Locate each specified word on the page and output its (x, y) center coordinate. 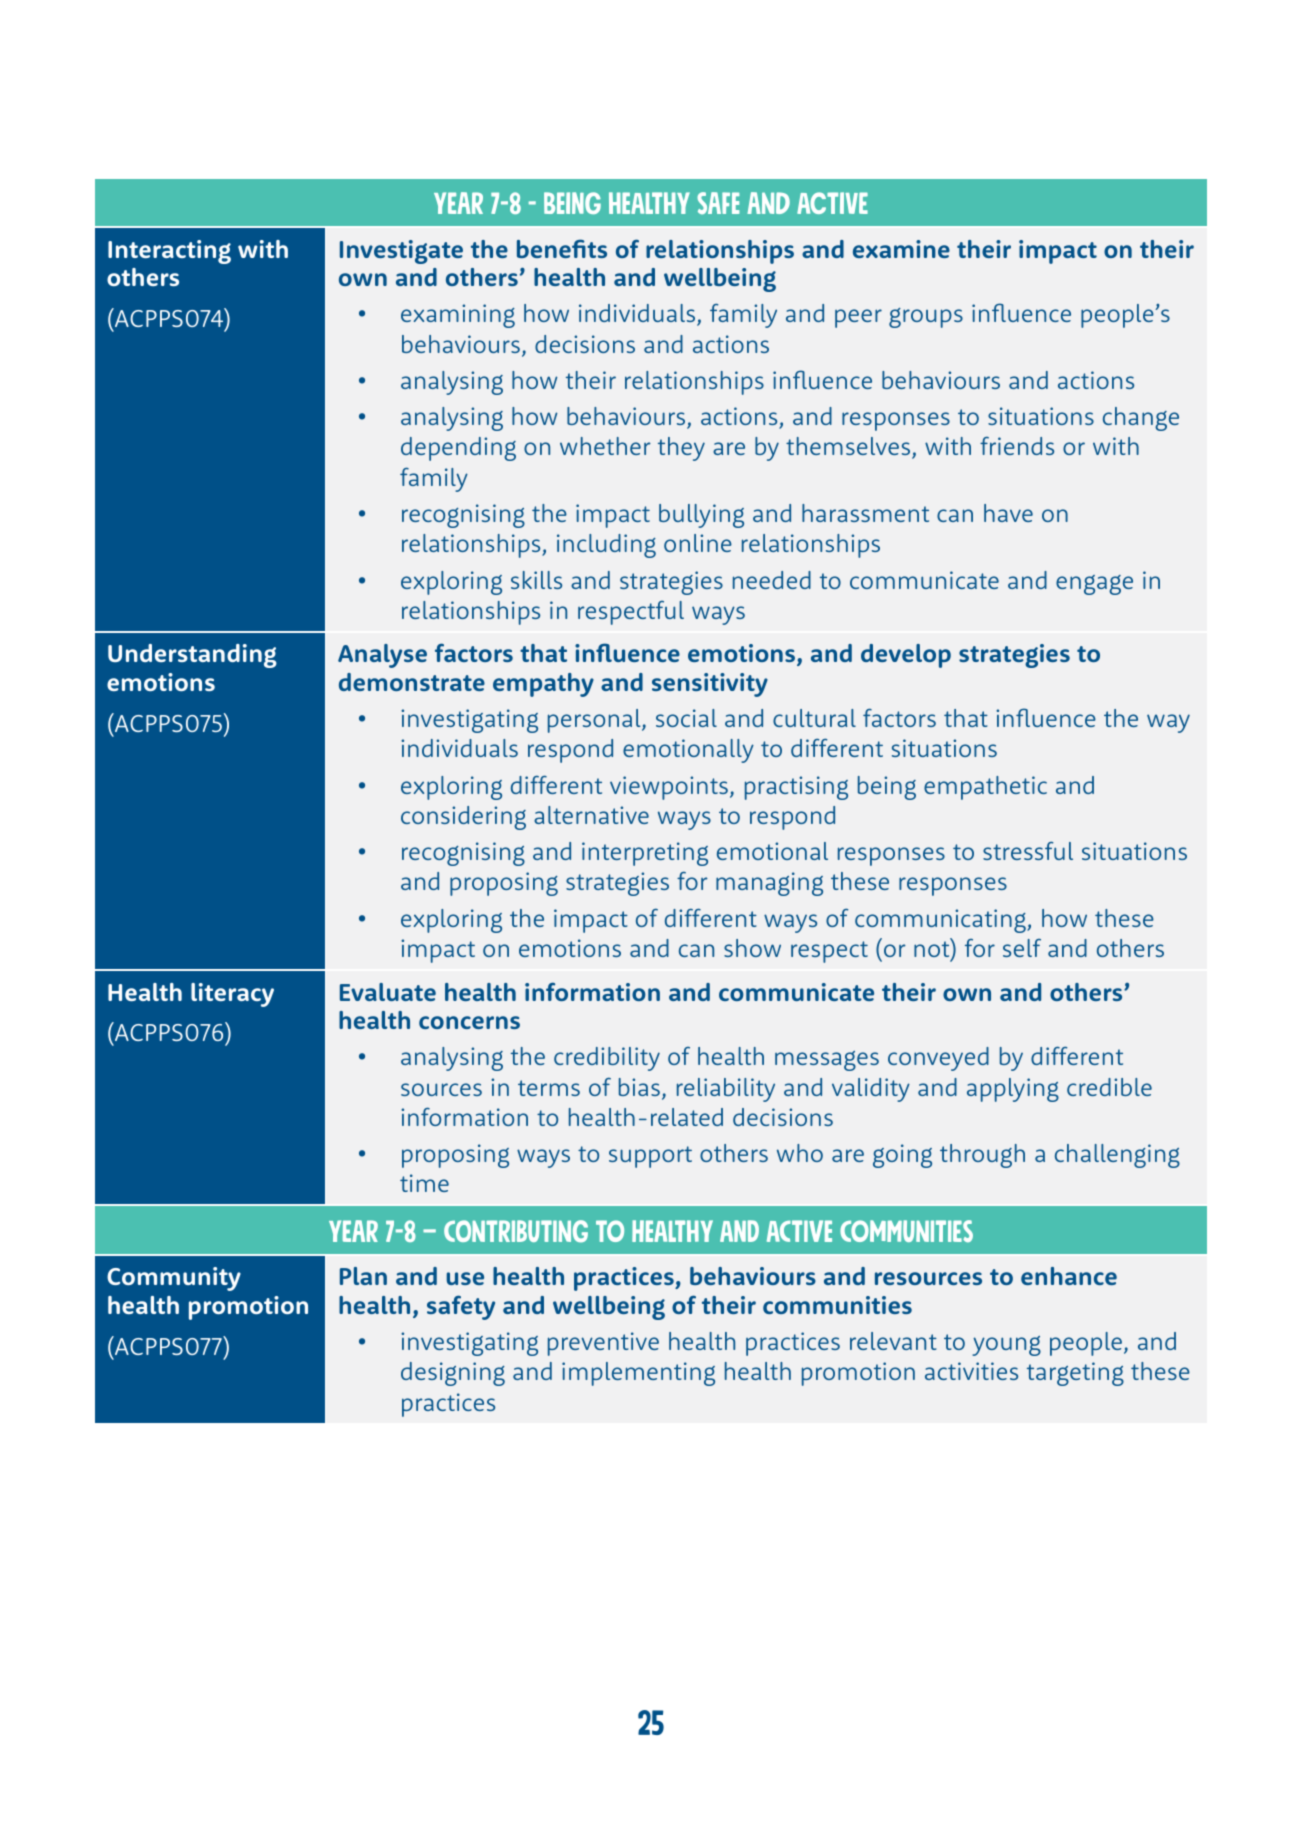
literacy (232, 995)
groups (926, 318)
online (698, 543)
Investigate (401, 252)
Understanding (192, 656)
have (1008, 513)
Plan (363, 1276)
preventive (603, 1344)
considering (463, 818)
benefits (562, 248)
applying (1013, 1090)
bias (639, 1087)
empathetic (985, 788)
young (1006, 1346)
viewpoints (669, 788)
